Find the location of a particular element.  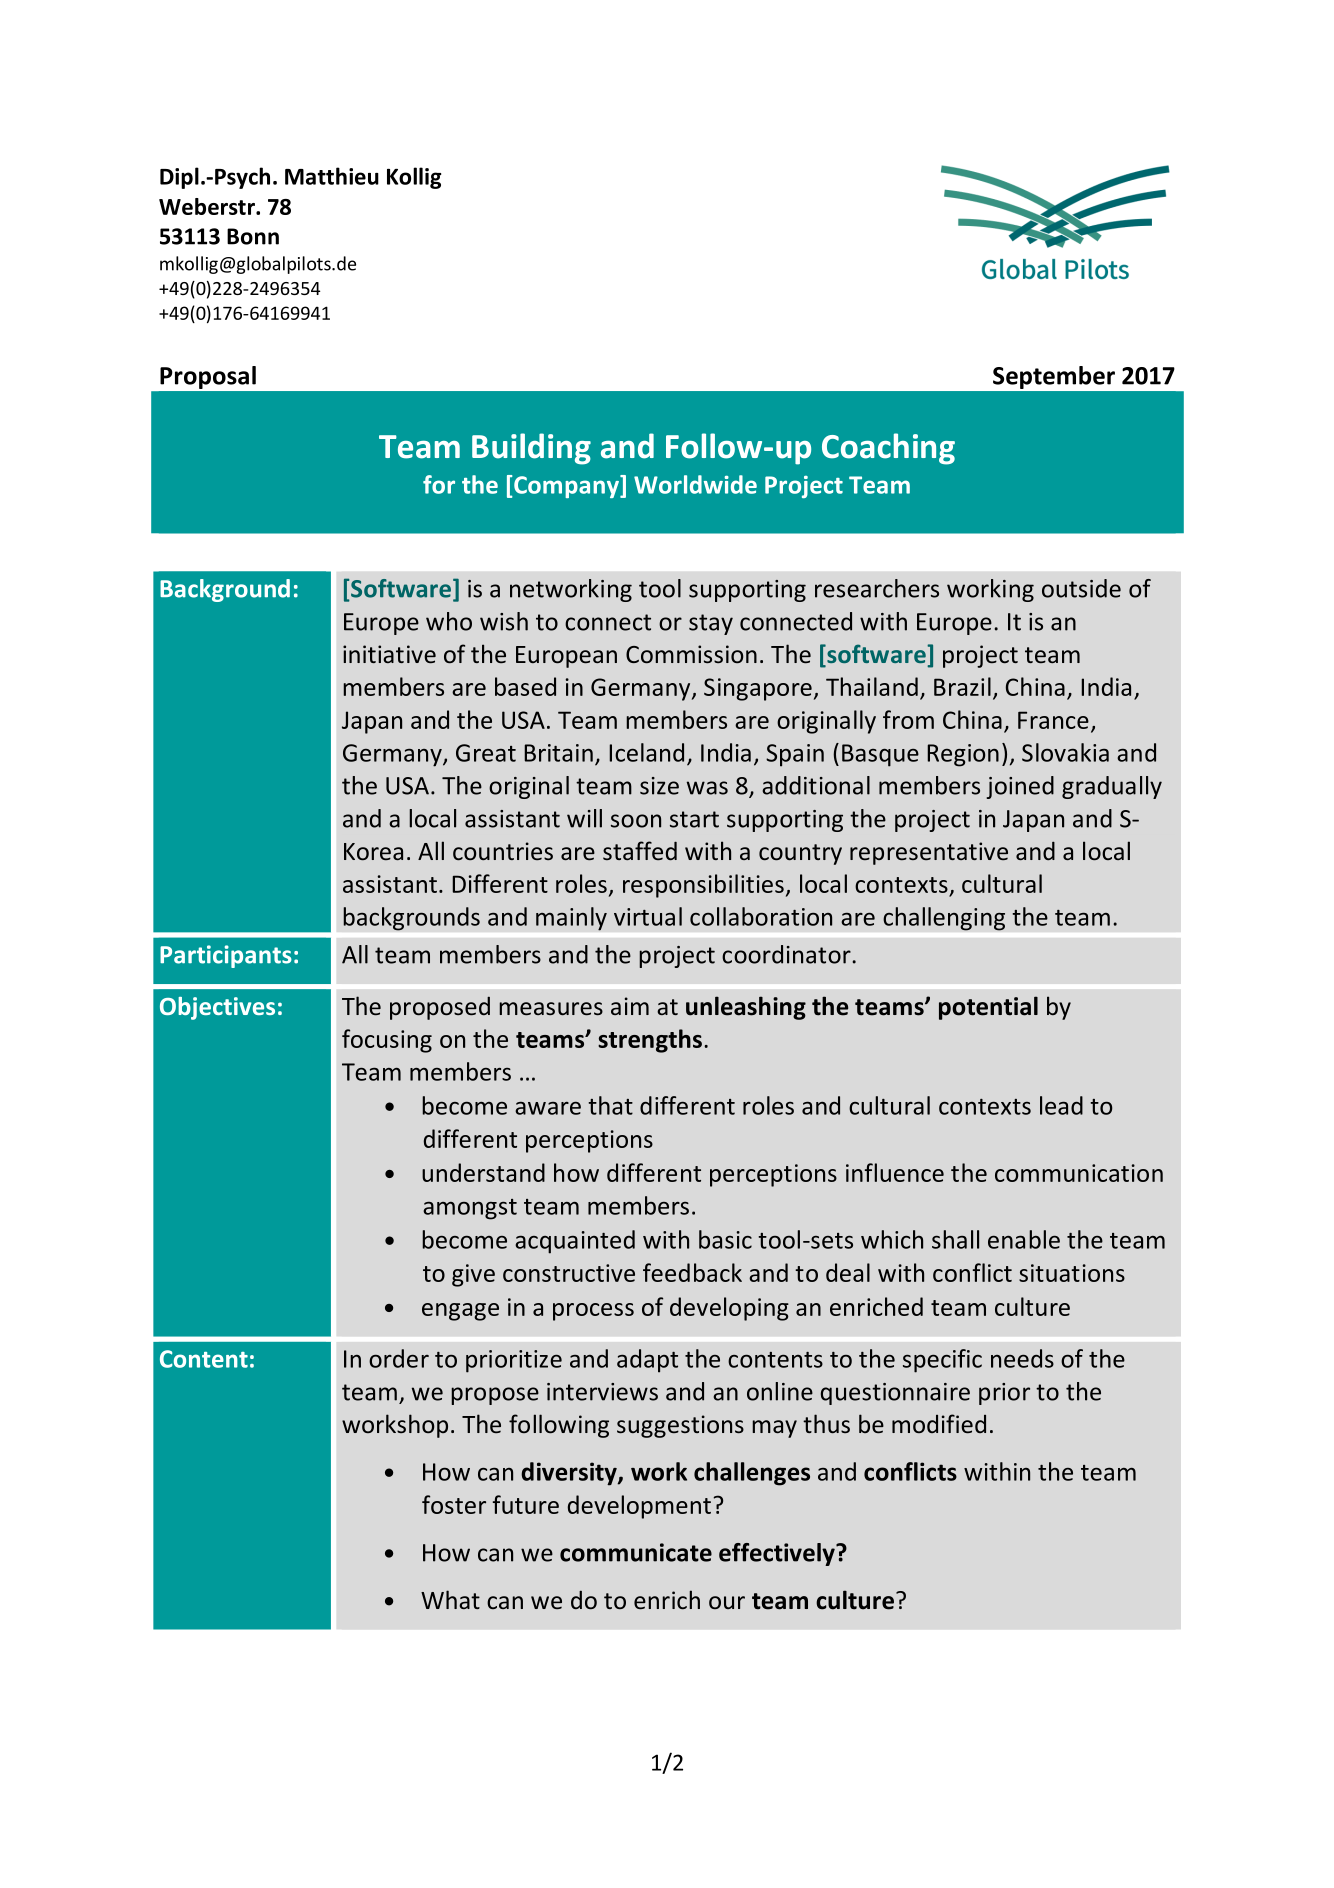

Coaching is located at coordinates (888, 449).
